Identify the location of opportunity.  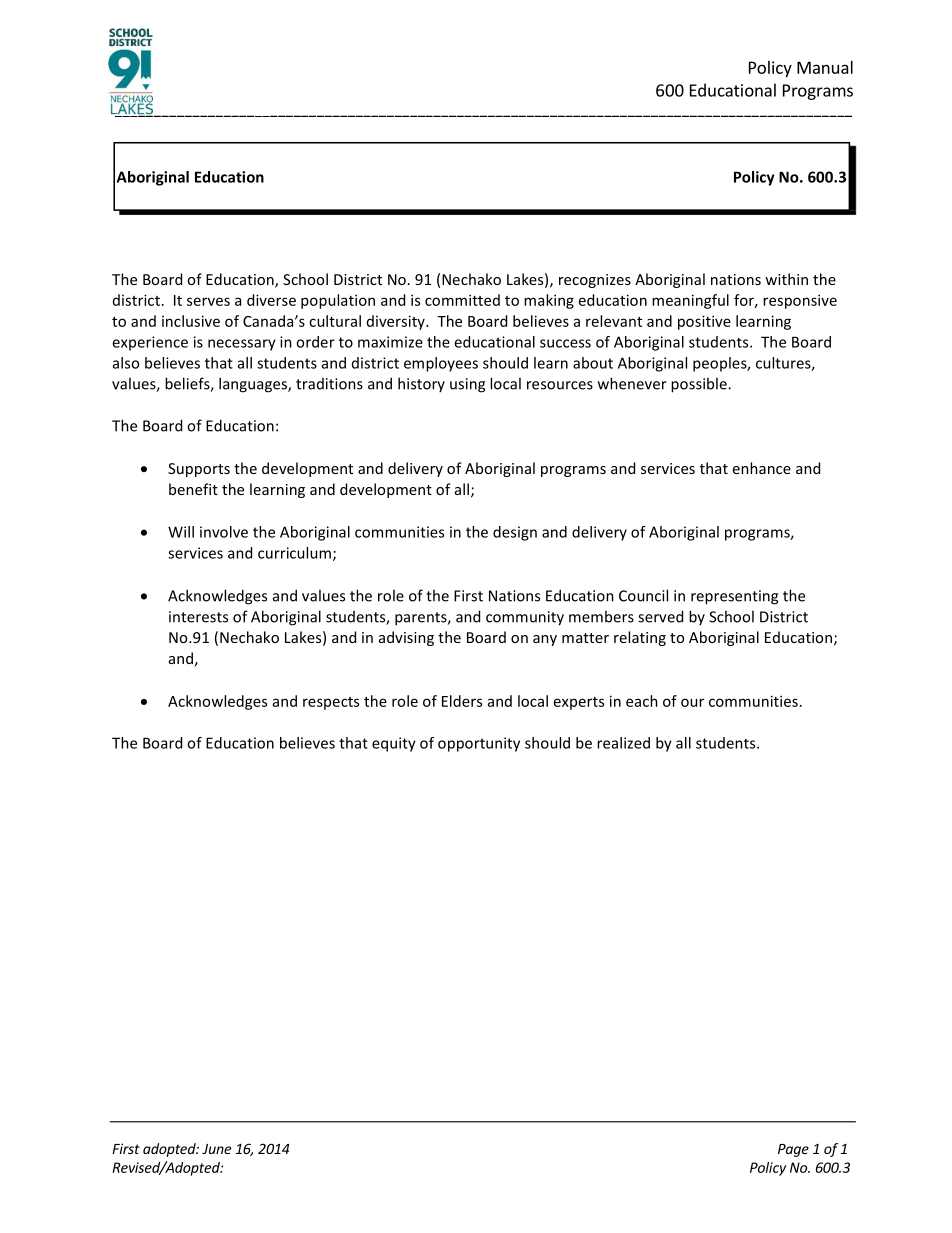
(479, 744).
